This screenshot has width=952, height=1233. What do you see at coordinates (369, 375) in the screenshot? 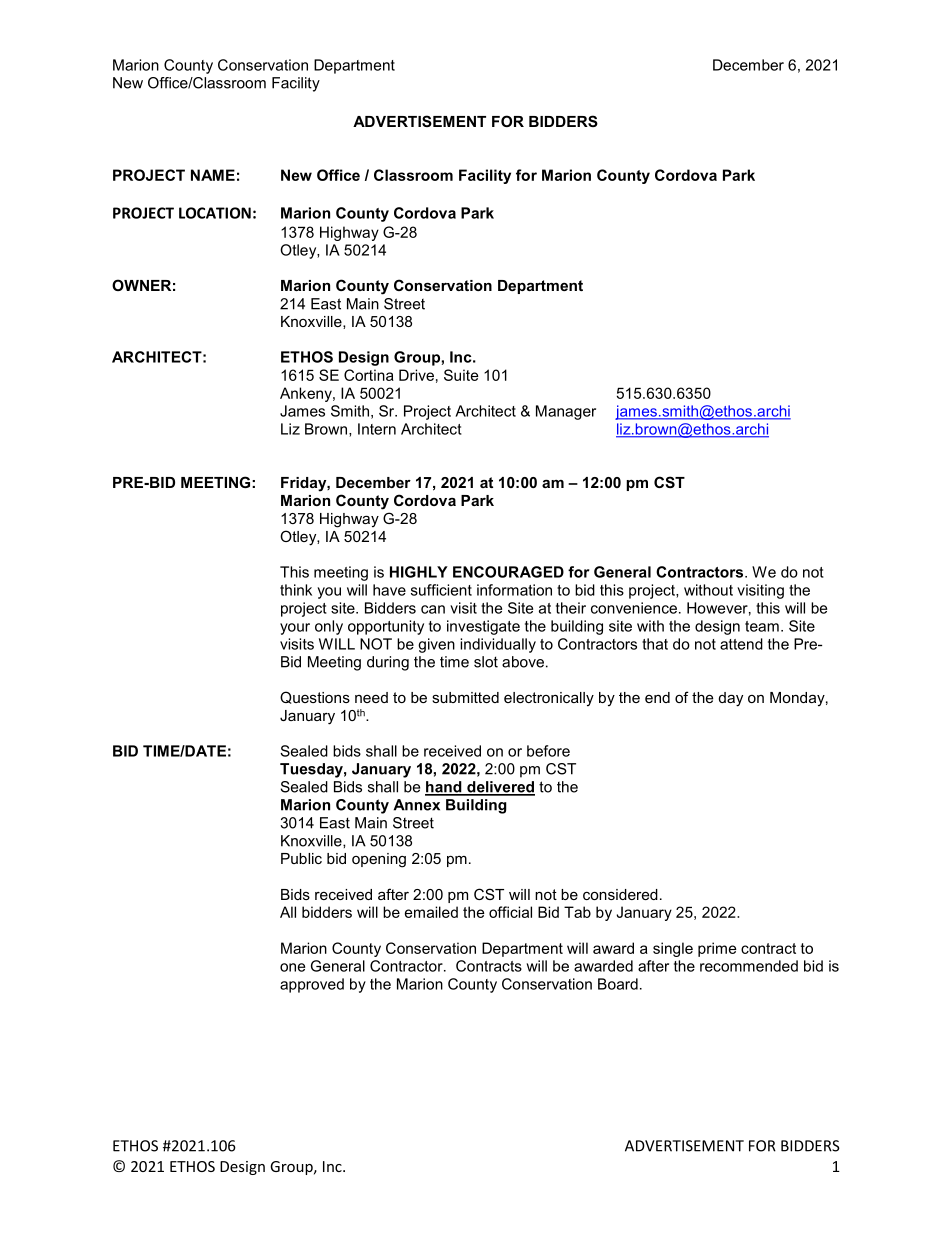
I see `Cortina` at bounding box center [369, 375].
